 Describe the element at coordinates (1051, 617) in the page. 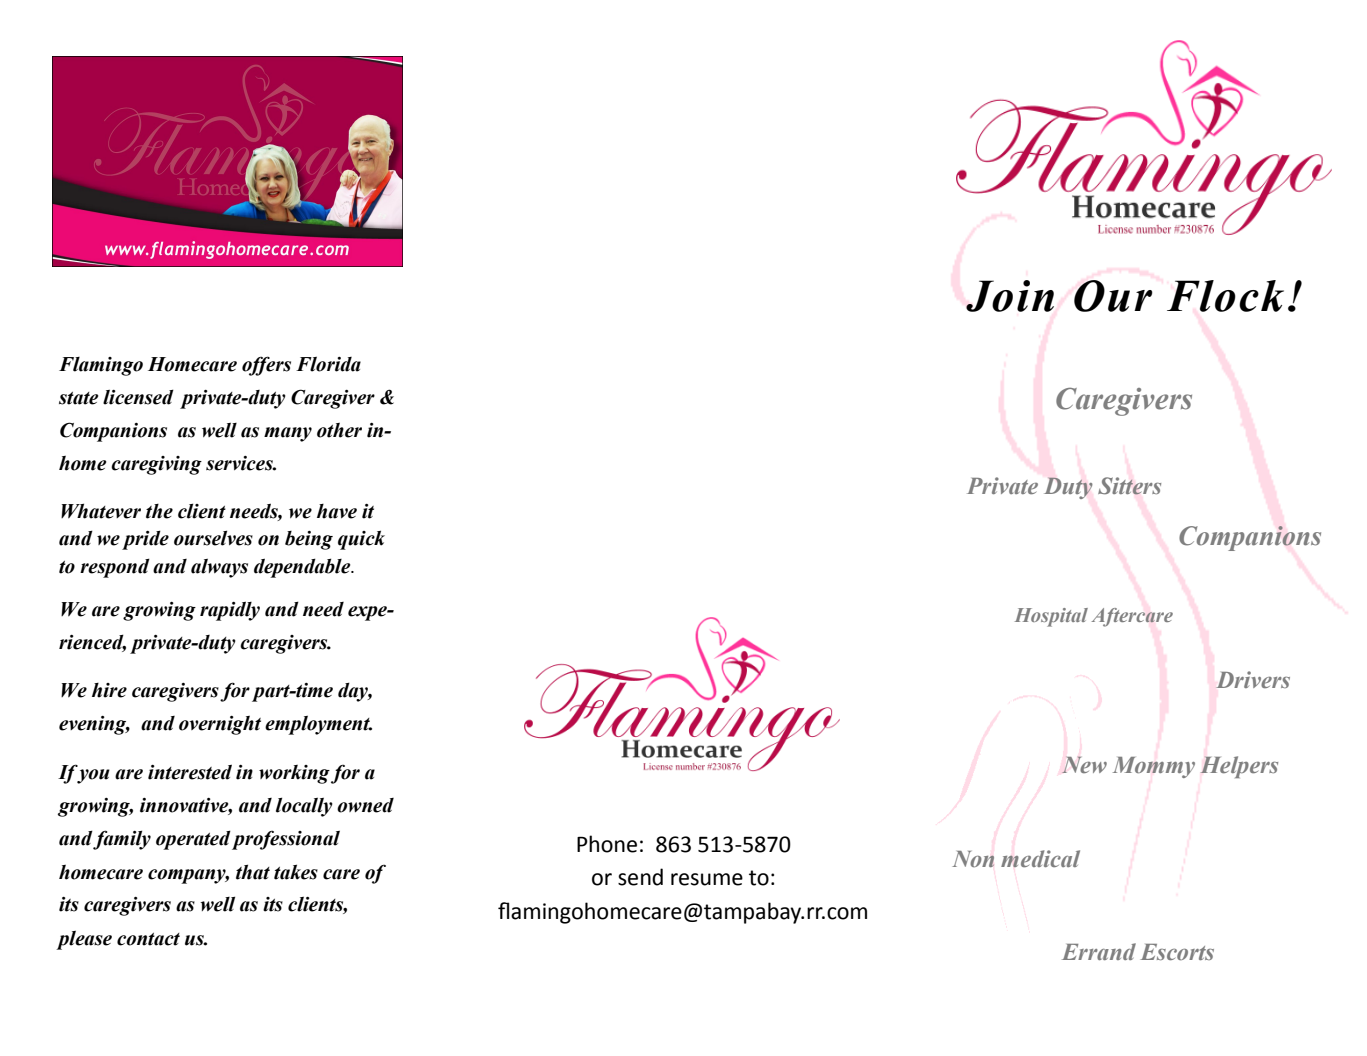

I see `Hospital` at that location.
